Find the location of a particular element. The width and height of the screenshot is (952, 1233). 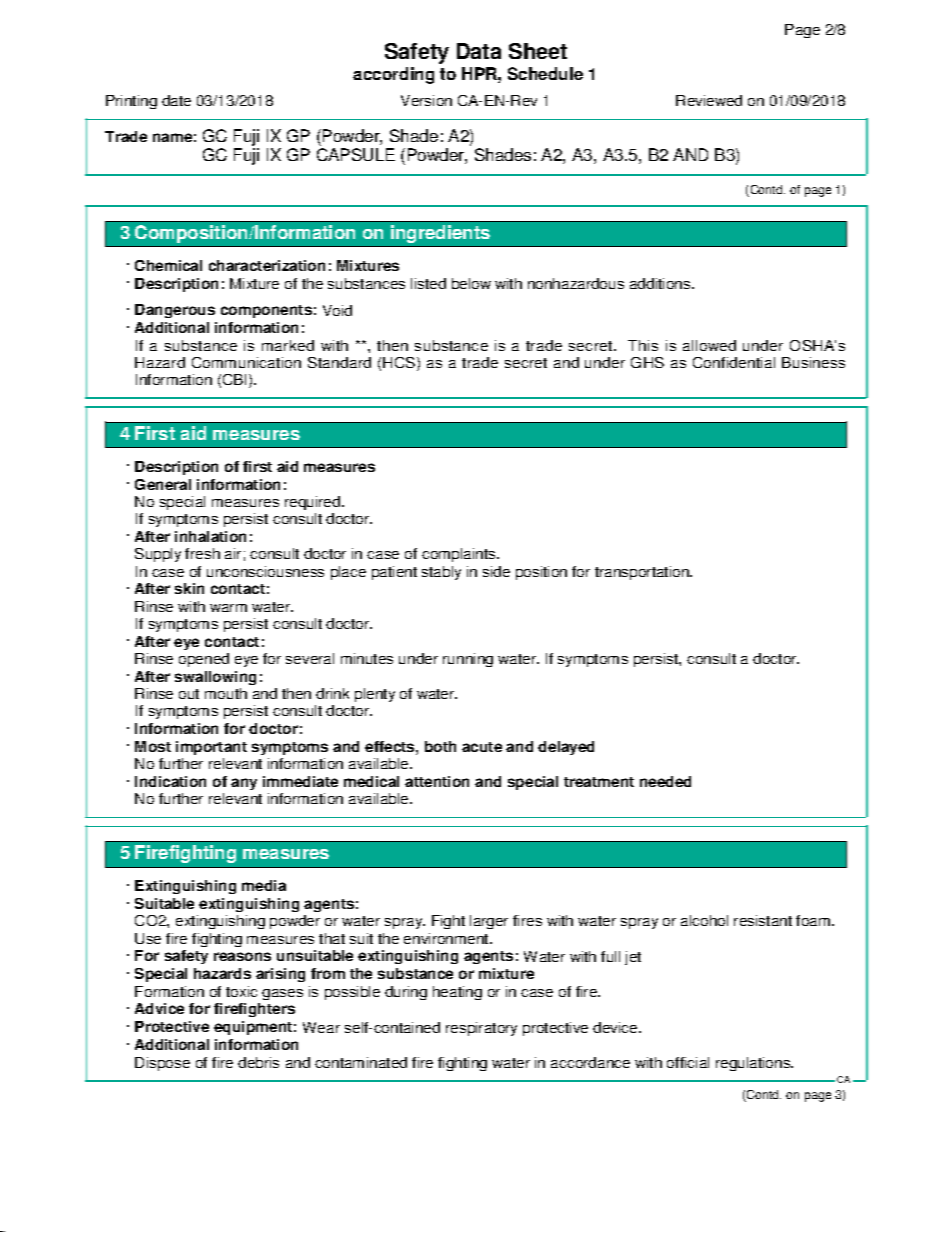

transportation is located at coordinates (643, 573).
